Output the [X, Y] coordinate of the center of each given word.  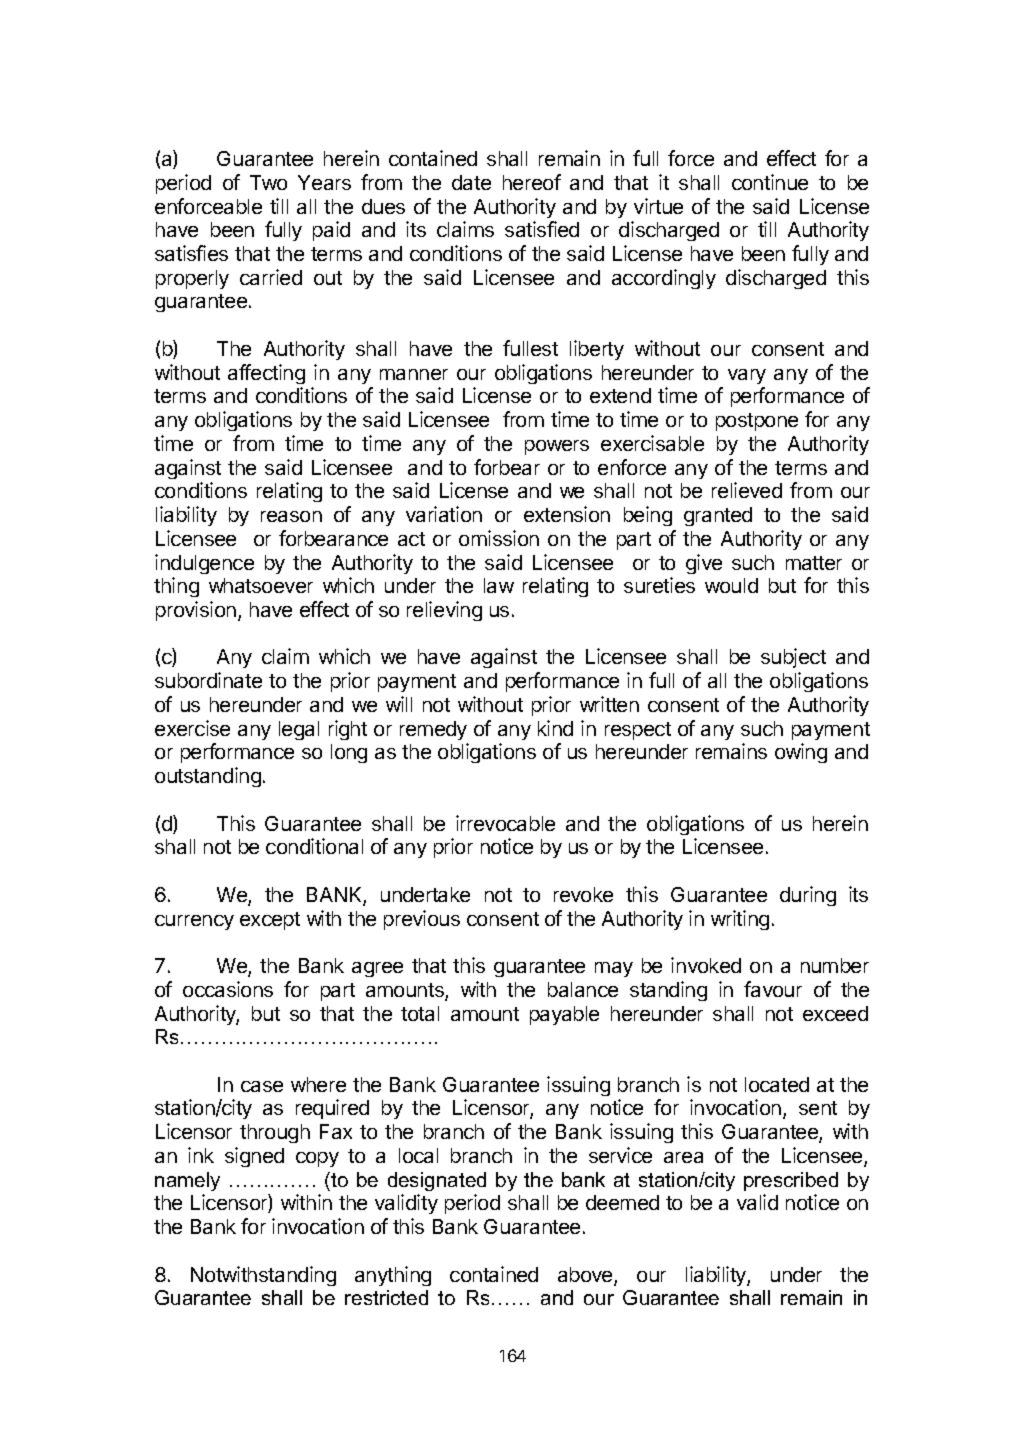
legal [299, 730]
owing [801, 753]
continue [770, 182]
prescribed [791, 1181]
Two [268, 182]
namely [187, 1181]
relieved [747, 490]
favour [773, 989]
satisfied [542, 229]
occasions [228, 989]
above [586, 1276]
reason [291, 516]
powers [557, 447]
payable [564, 1015]
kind [555, 728]
